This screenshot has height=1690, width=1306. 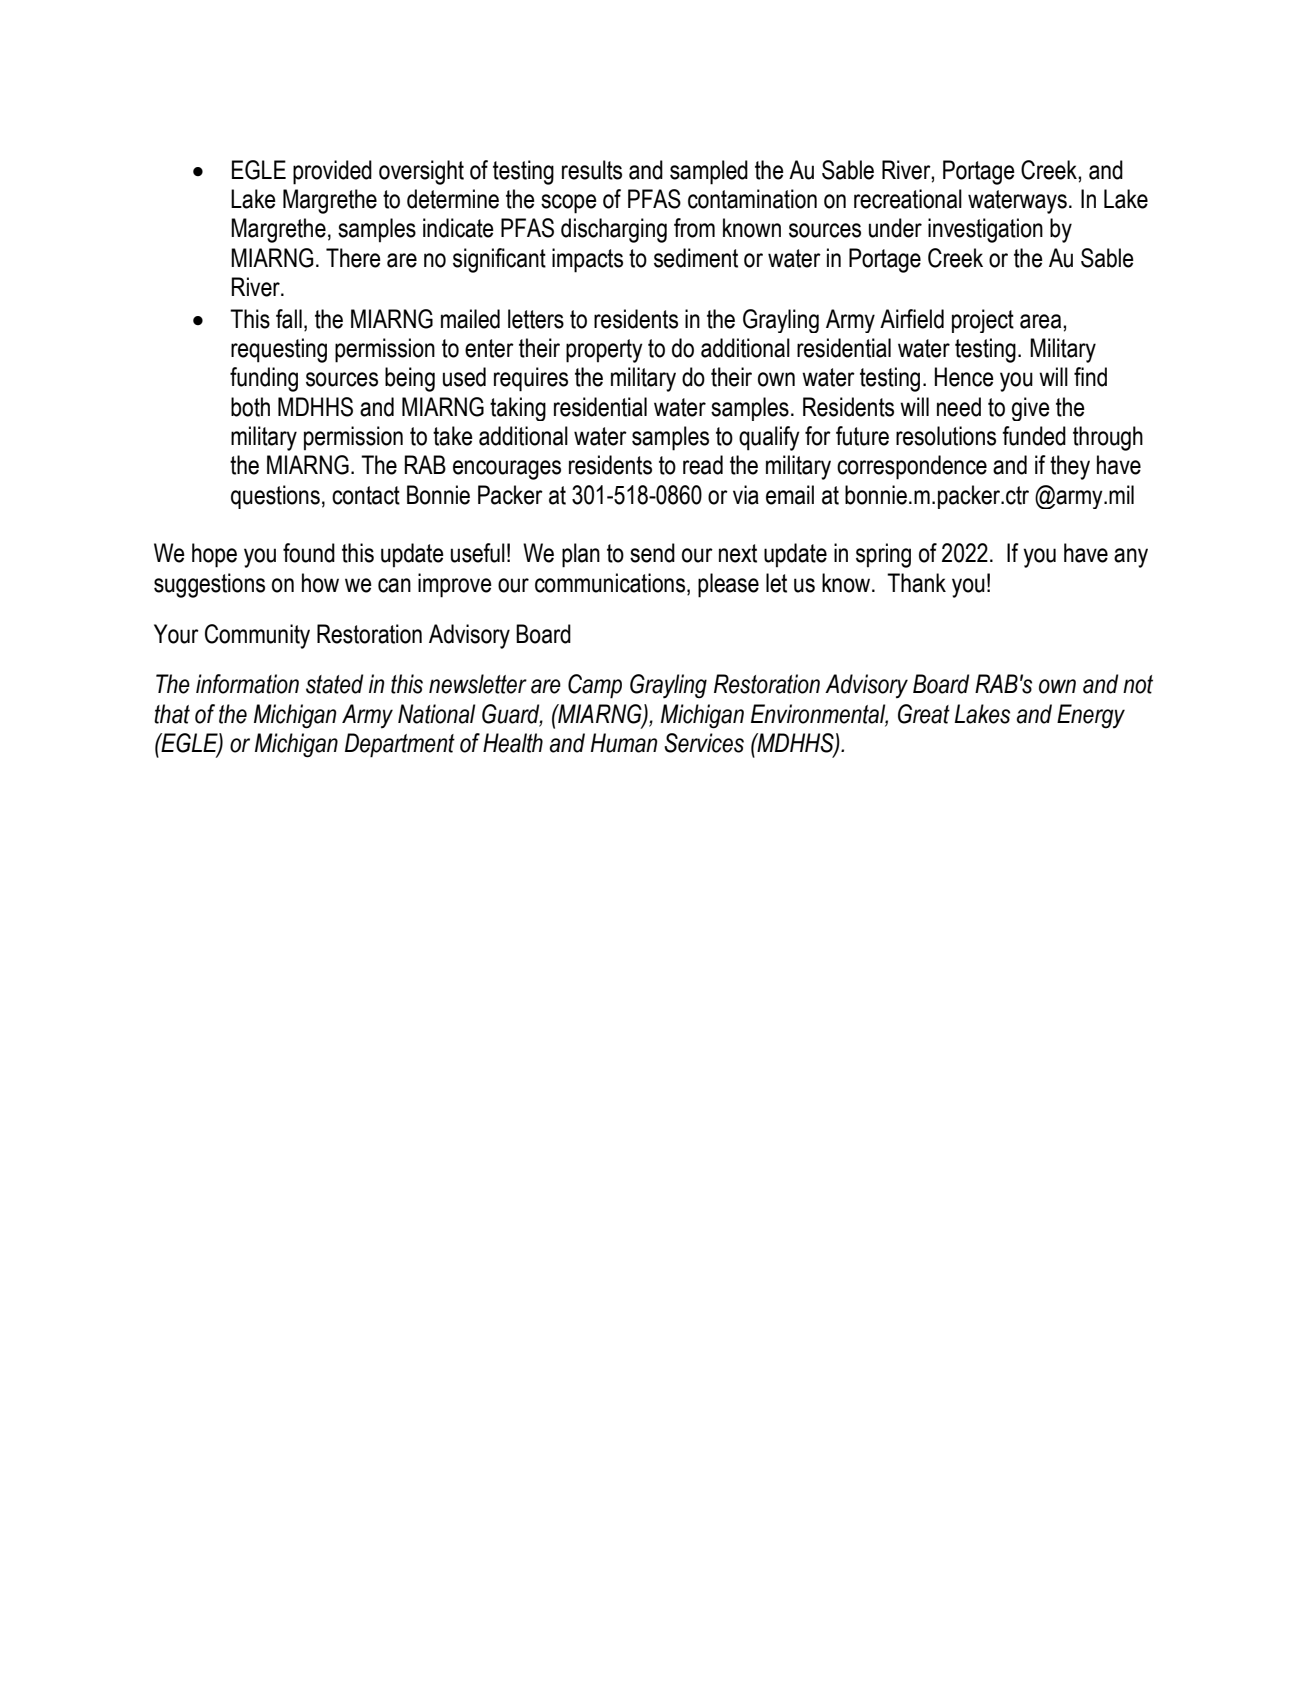 I want to click on sampled, so click(x=709, y=172).
